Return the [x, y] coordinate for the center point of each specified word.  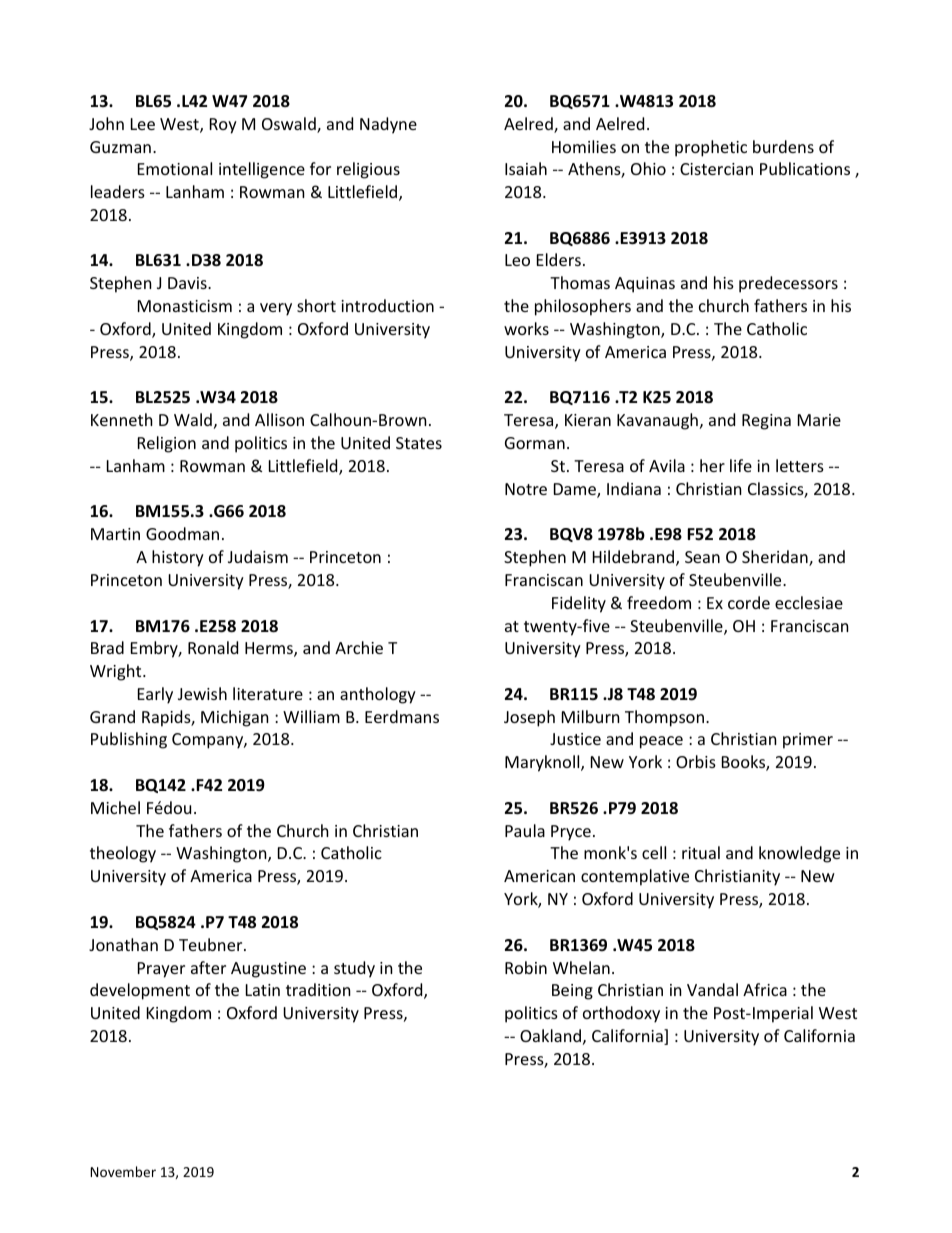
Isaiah [526, 168]
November [123, 1171]
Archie [359, 647]
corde [749, 602]
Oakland [550, 1035]
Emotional [175, 168]
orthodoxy [621, 1014]
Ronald [213, 647]
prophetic [711, 148]
